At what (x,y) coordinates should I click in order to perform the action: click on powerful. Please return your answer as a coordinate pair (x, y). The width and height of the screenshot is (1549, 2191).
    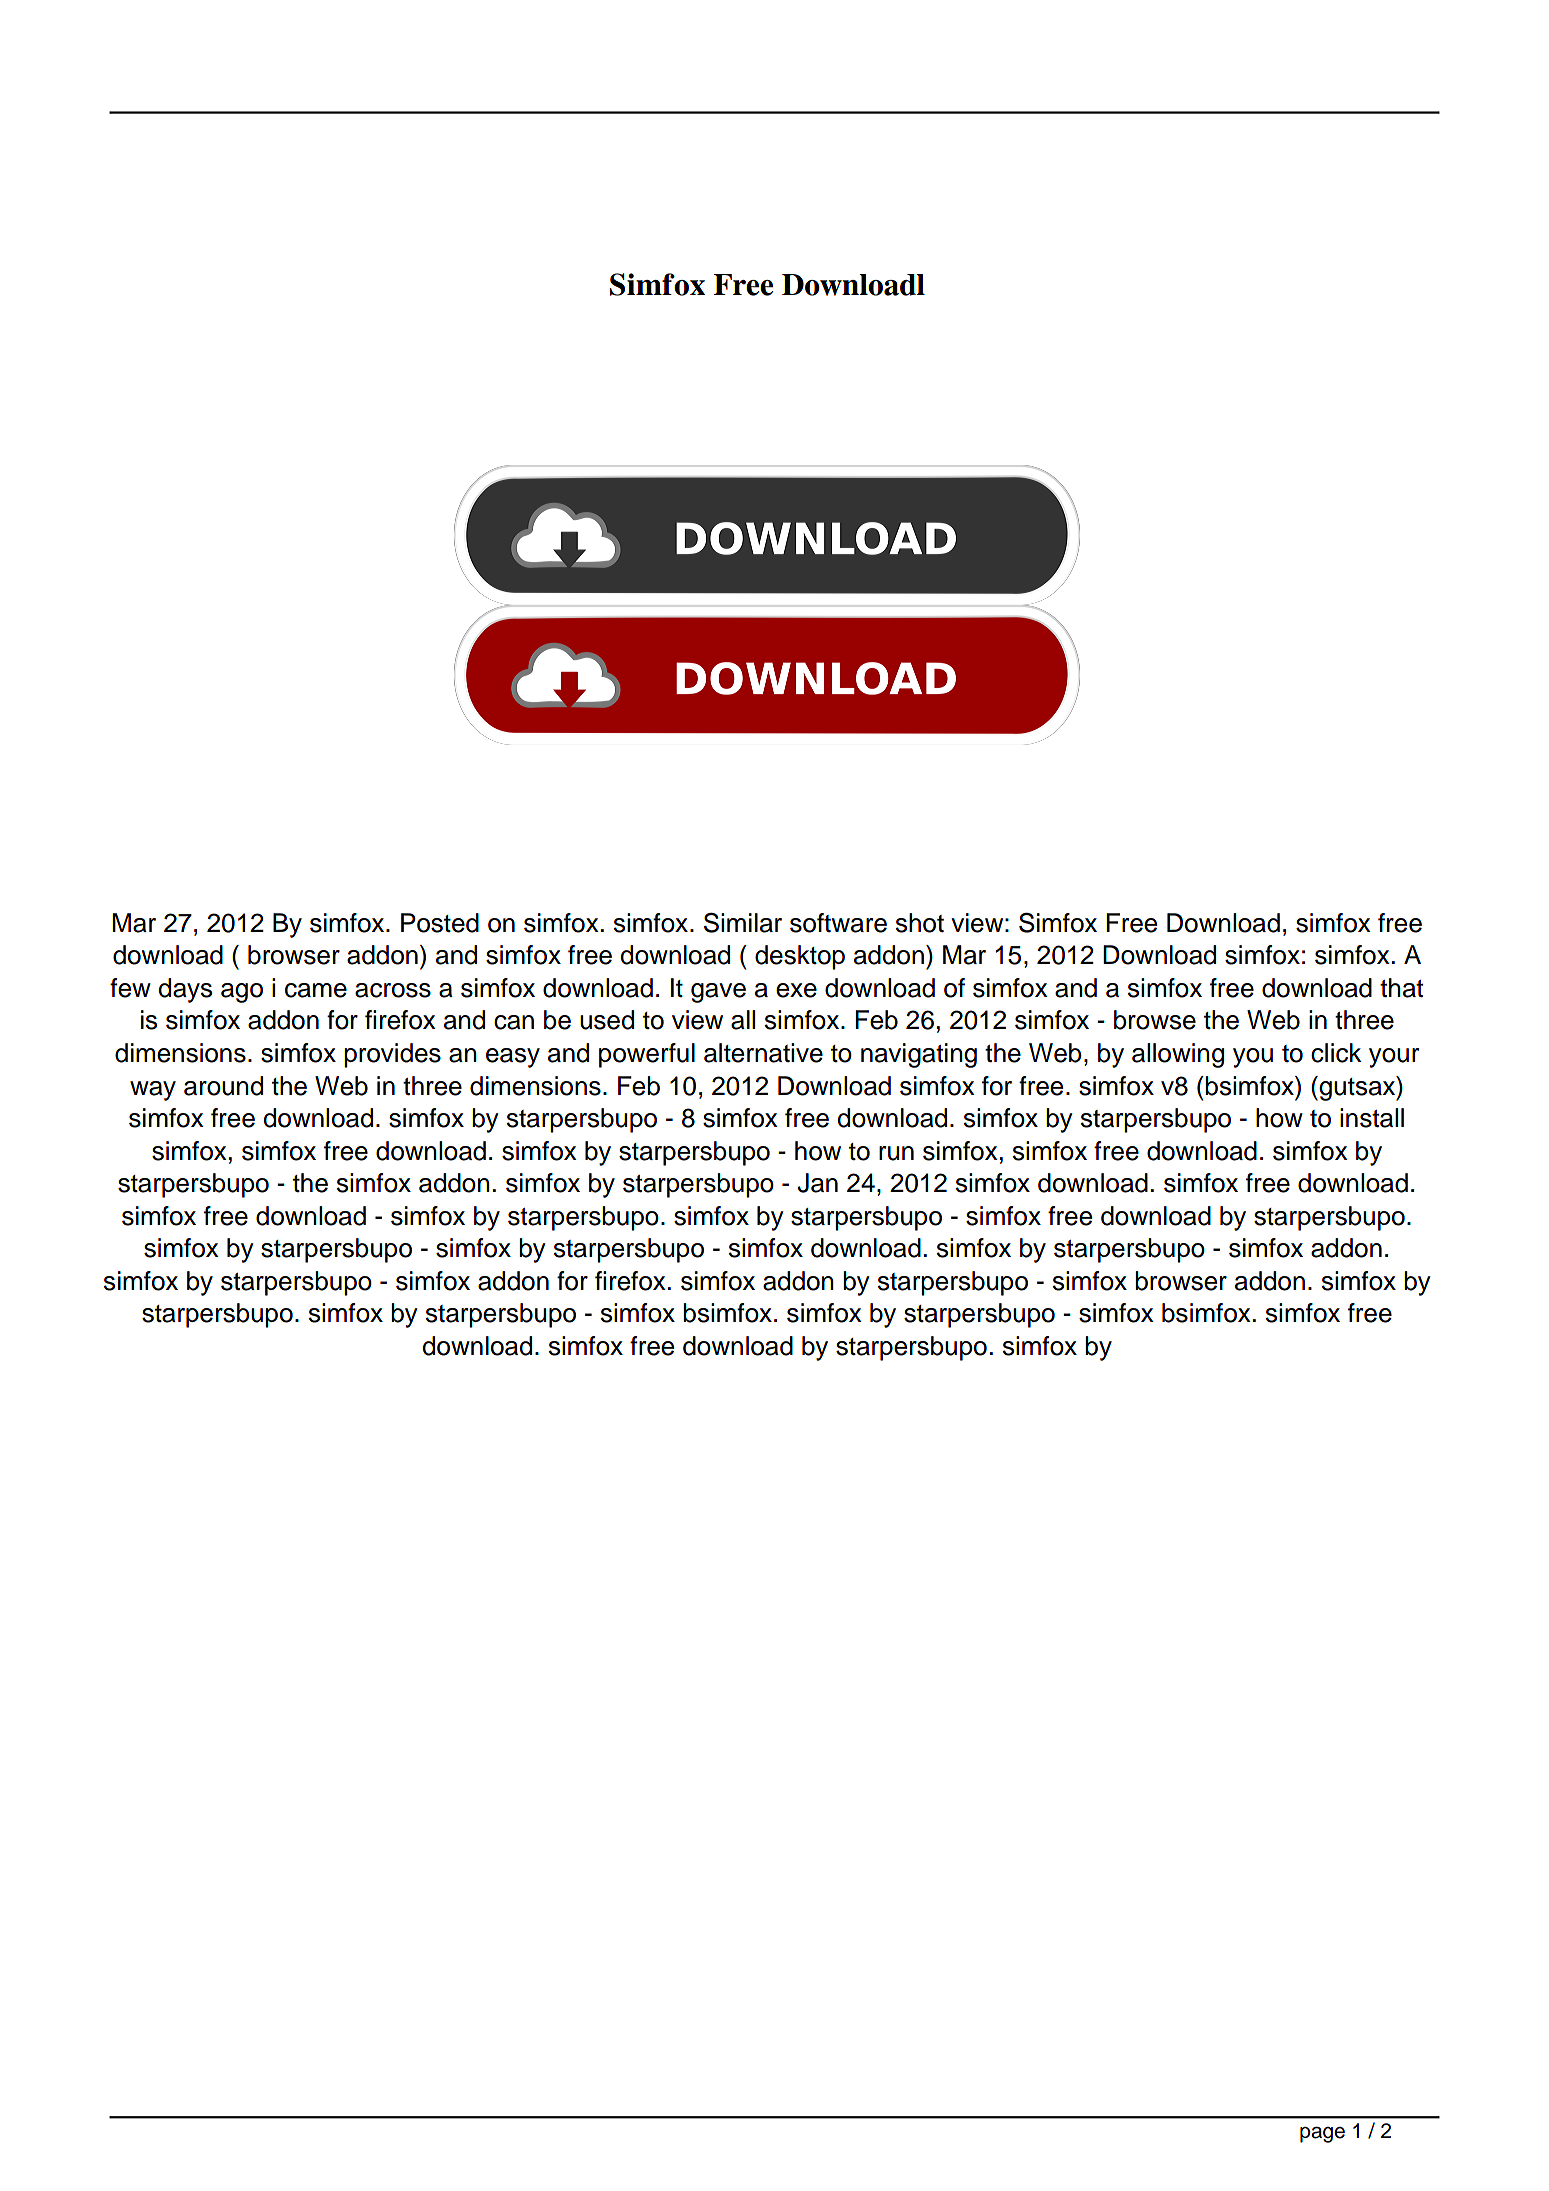
    Looking at the image, I should click on (647, 1055).
